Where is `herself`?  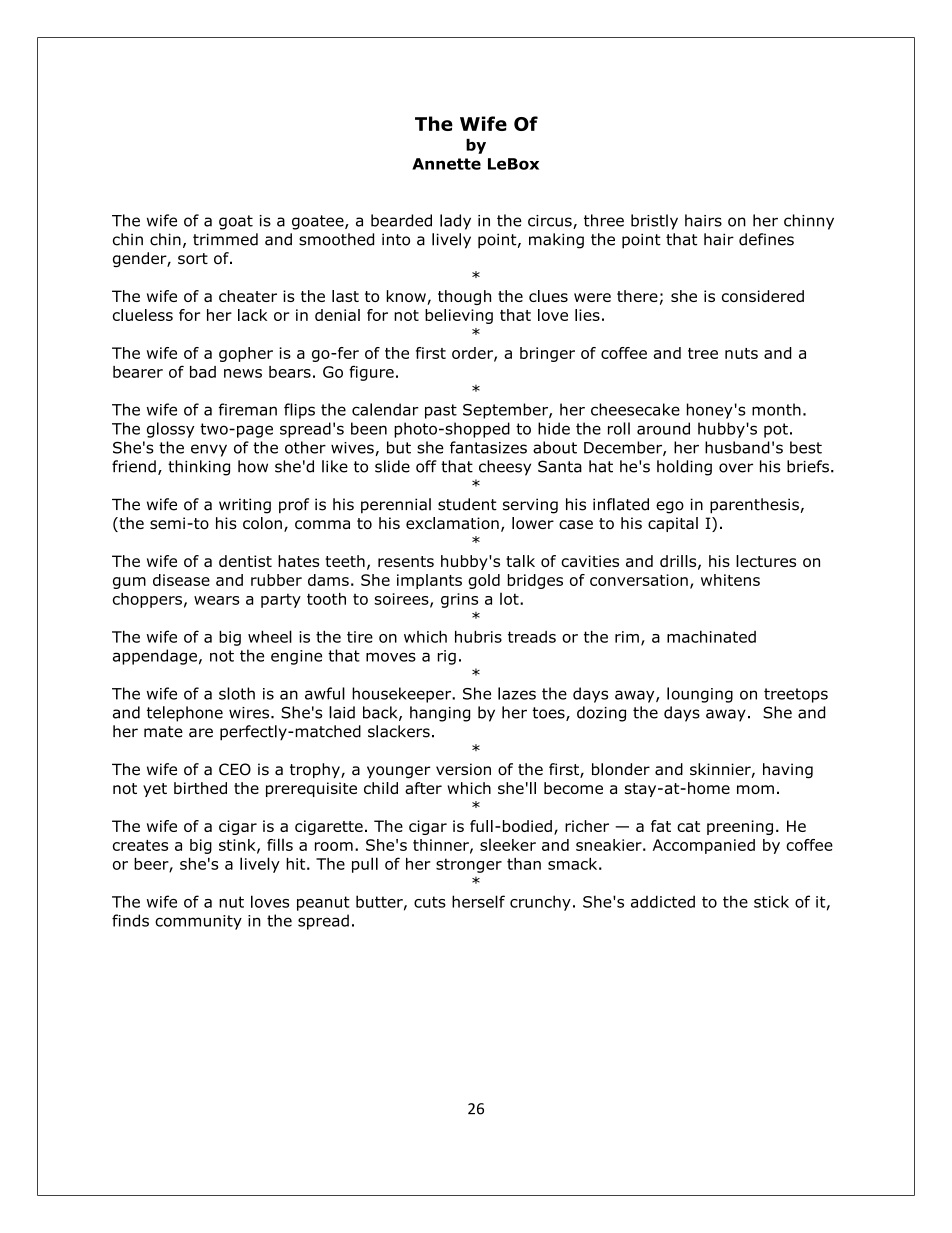 herself is located at coordinates (478, 901).
